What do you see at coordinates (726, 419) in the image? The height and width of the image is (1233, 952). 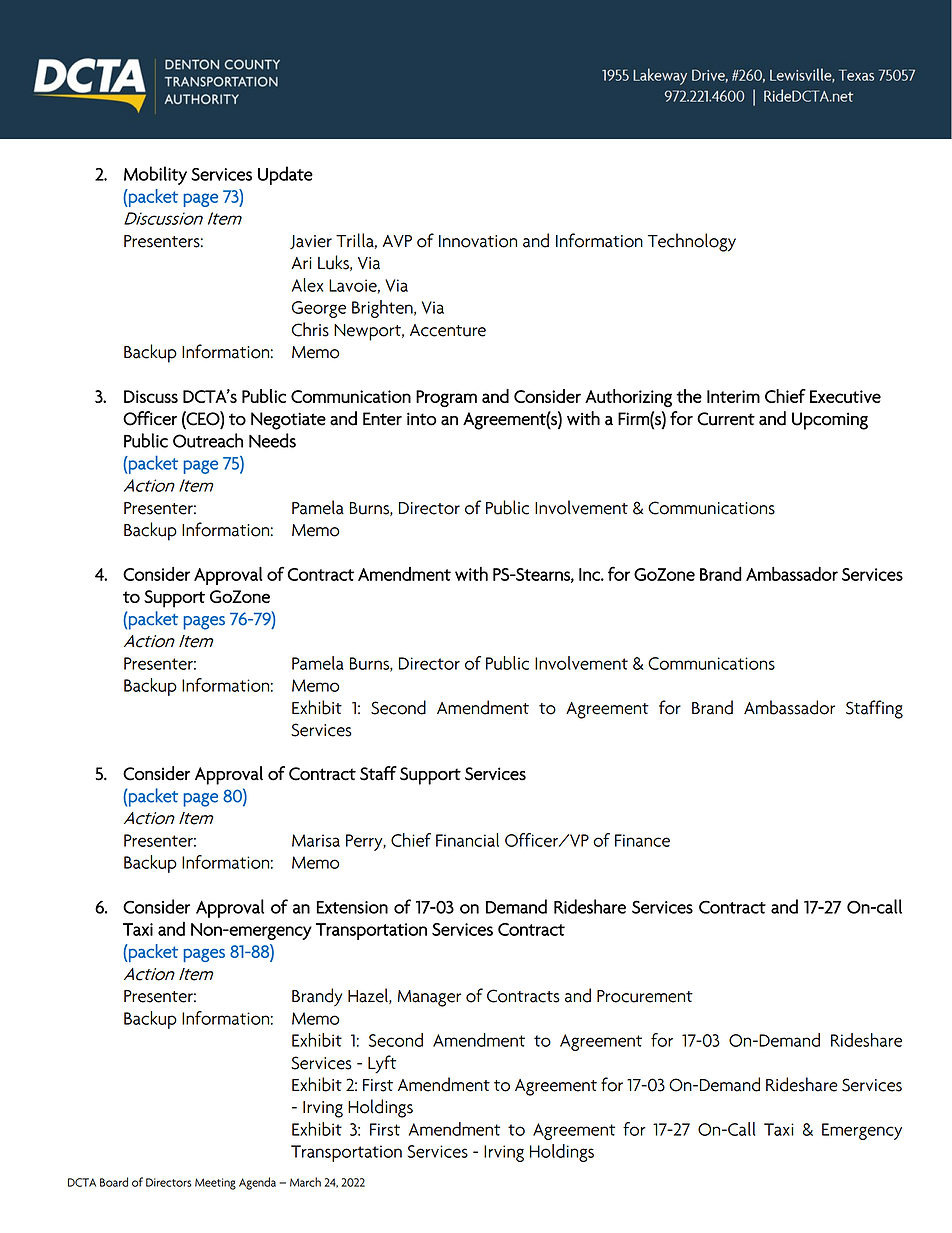 I see `Current` at bounding box center [726, 419].
